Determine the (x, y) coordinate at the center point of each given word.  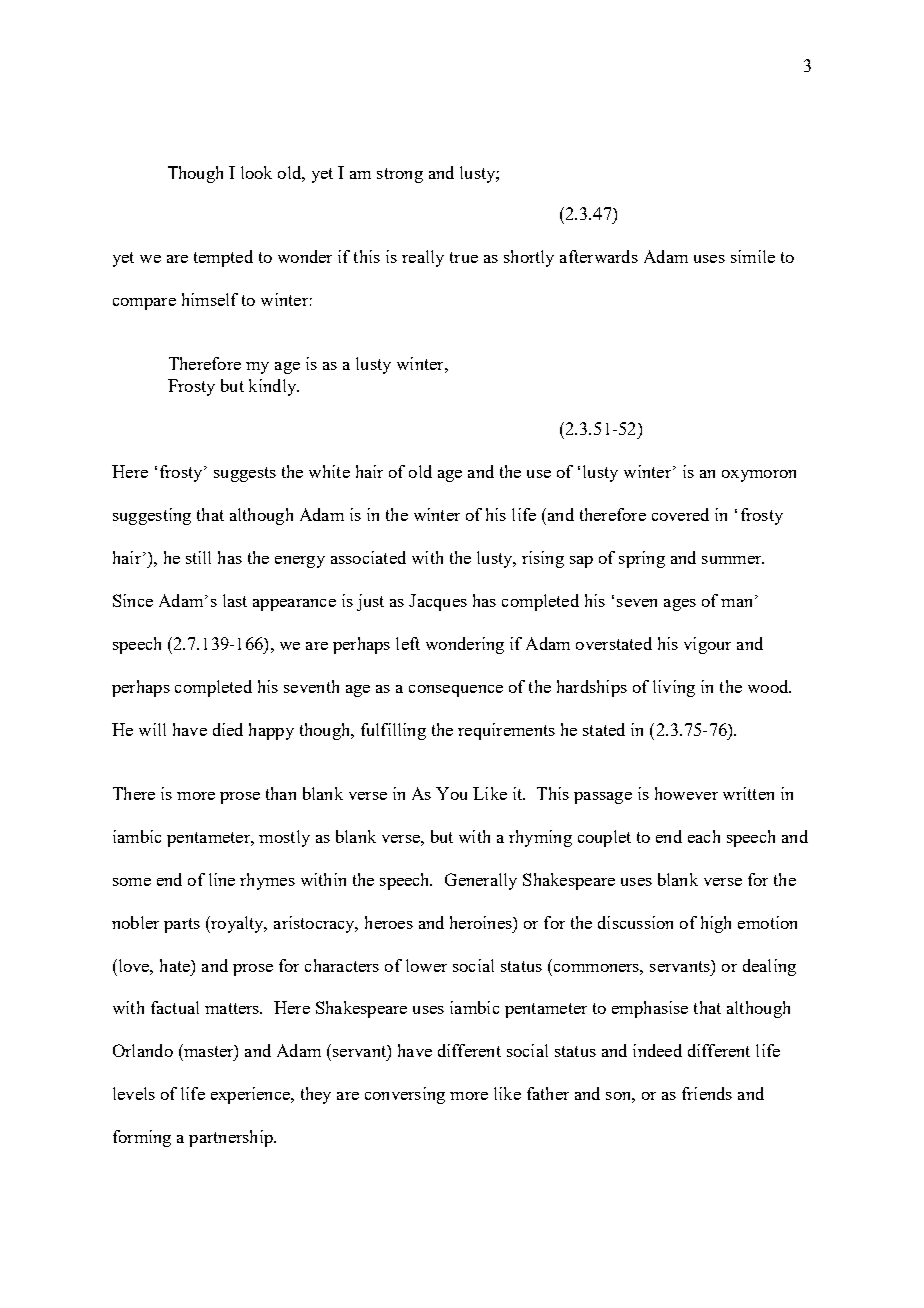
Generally (481, 881)
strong (400, 175)
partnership (232, 1138)
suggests (245, 474)
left (408, 643)
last (235, 600)
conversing (405, 1095)
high (716, 924)
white (329, 471)
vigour (707, 645)
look (256, 172)
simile (753, 256)
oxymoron (759, 476)
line (222, 879)
